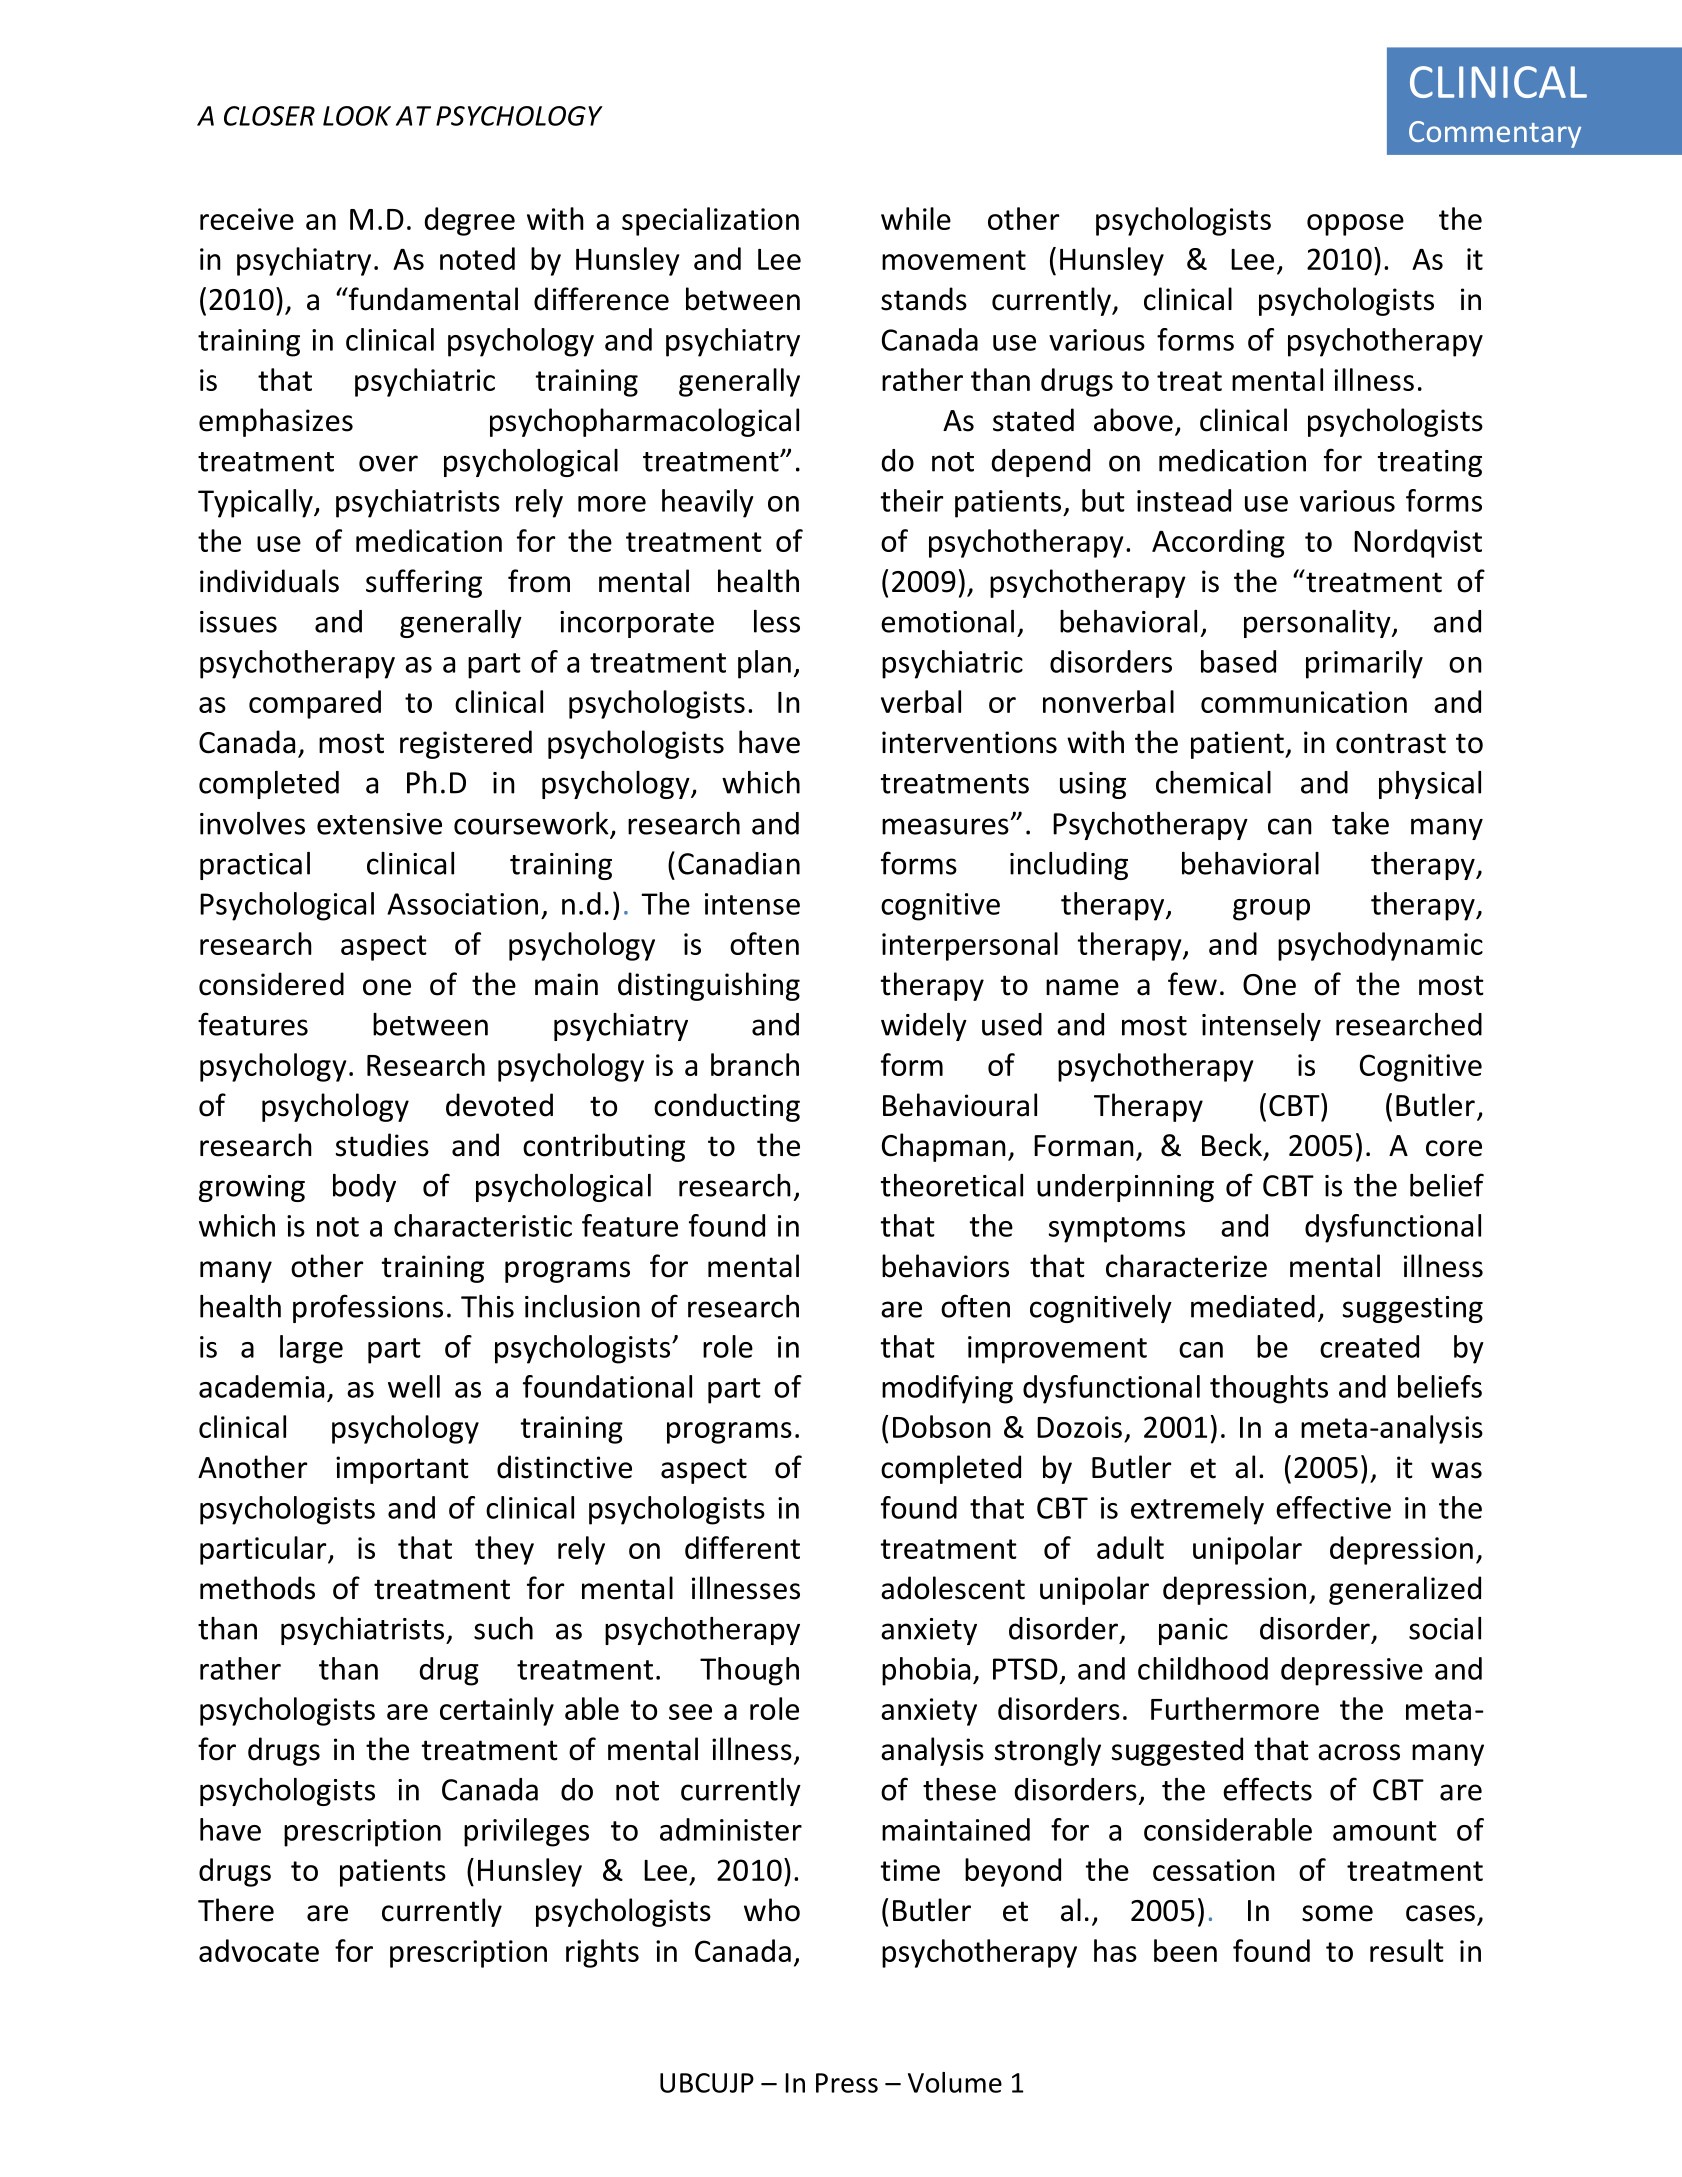 This screenshot has height=2177, width=1682. What do you see at coordinates (1380, 946) in the screenshot?
I see `psychodynamic` at bounding box center [1380, 946].
